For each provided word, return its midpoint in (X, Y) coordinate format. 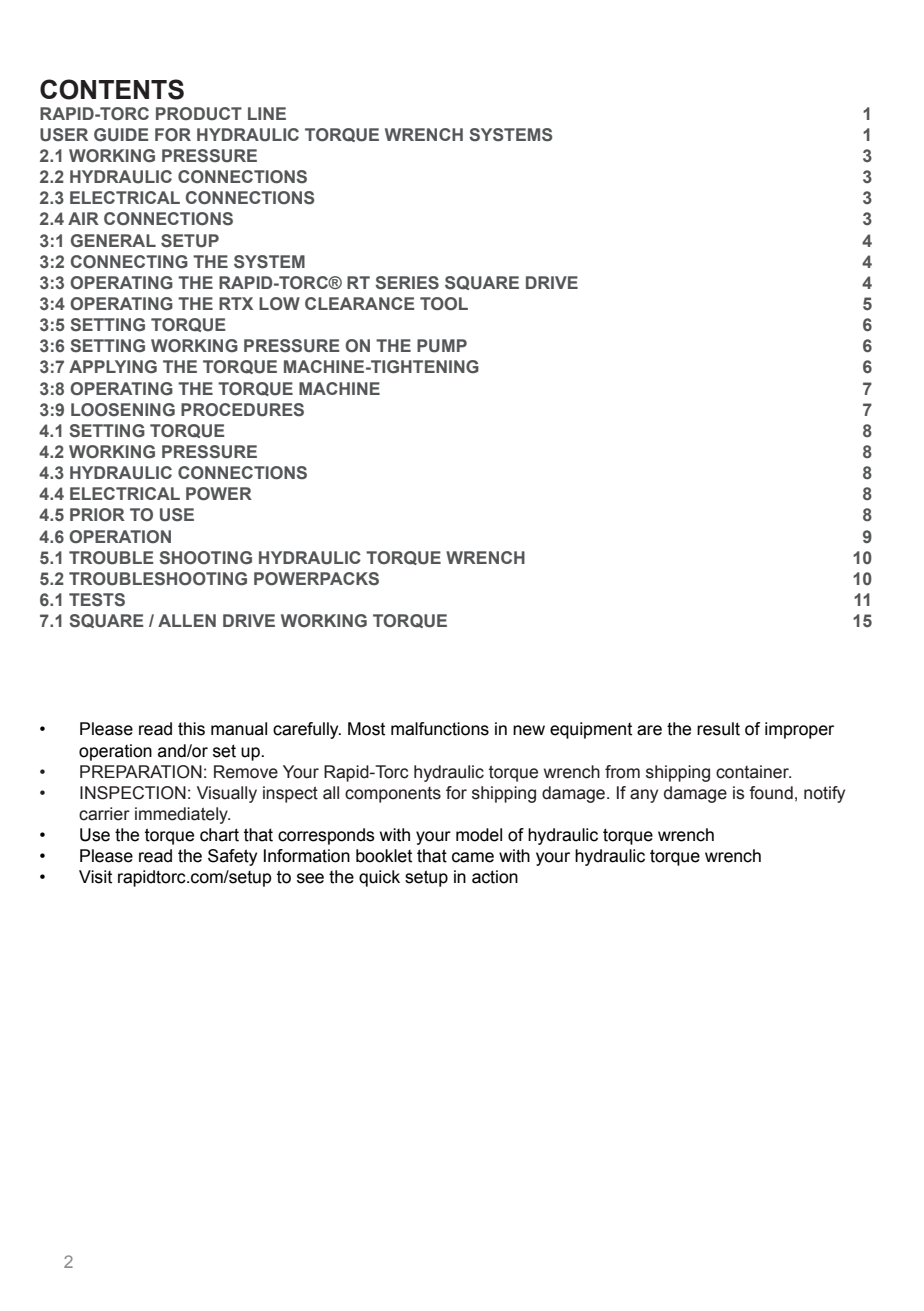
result (718, 729)
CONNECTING (129, 262)
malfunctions (440, 729)
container (753, 772)
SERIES (407, 283)
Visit (95, 877)
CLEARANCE (360, 303)
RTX (236, 303)
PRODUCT (199, 114)
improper (799, 730)
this (191, 729)
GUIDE (121, 135)
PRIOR (97, 515)
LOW (279, 304)
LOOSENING (123, 410)
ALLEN (187, 620)
